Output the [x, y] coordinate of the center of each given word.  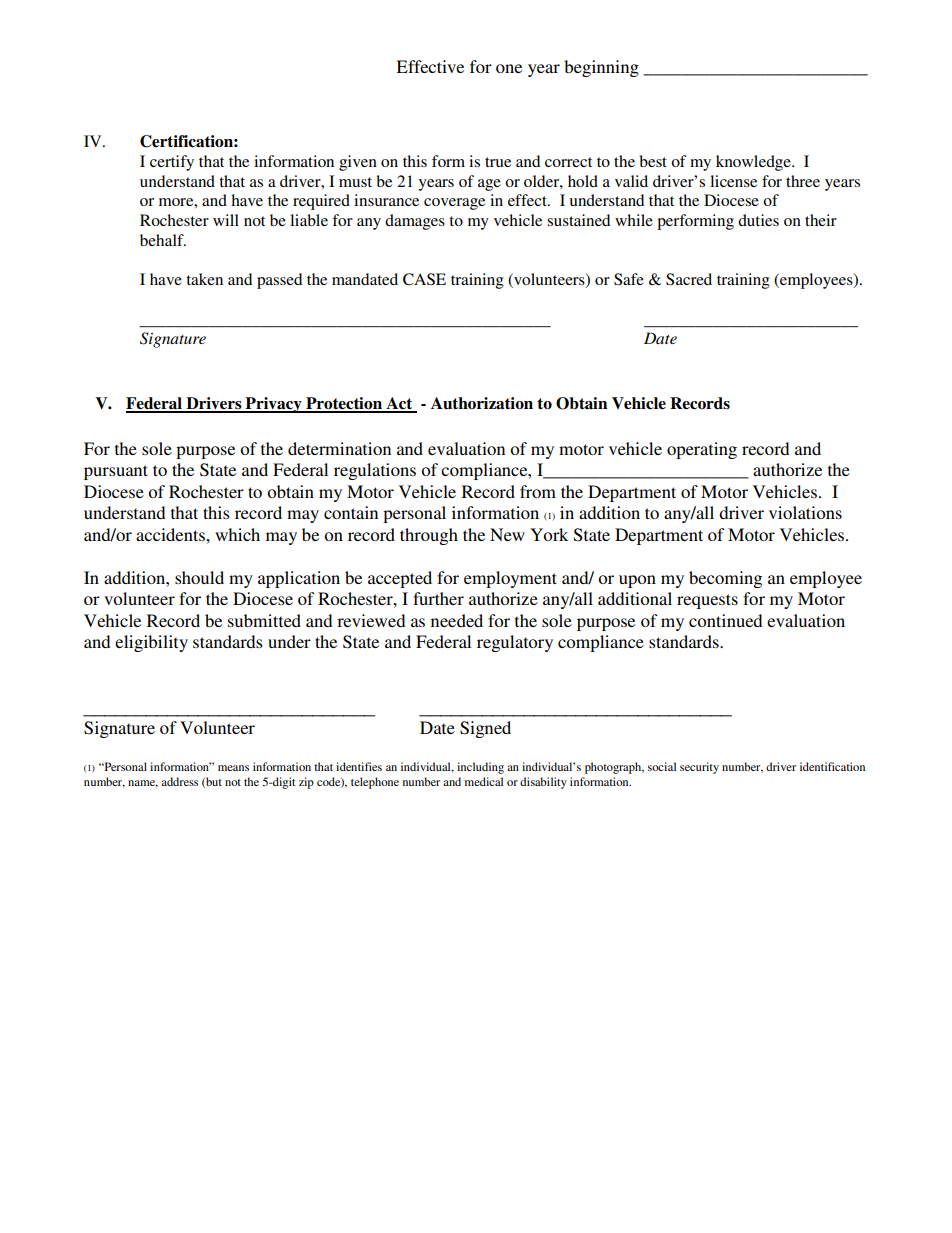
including [480, 768]
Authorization [482, 403]
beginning [601, 68]
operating [702, 450]
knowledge [754, 163]
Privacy [273, 405]
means [233, 768]
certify [172, 163]
